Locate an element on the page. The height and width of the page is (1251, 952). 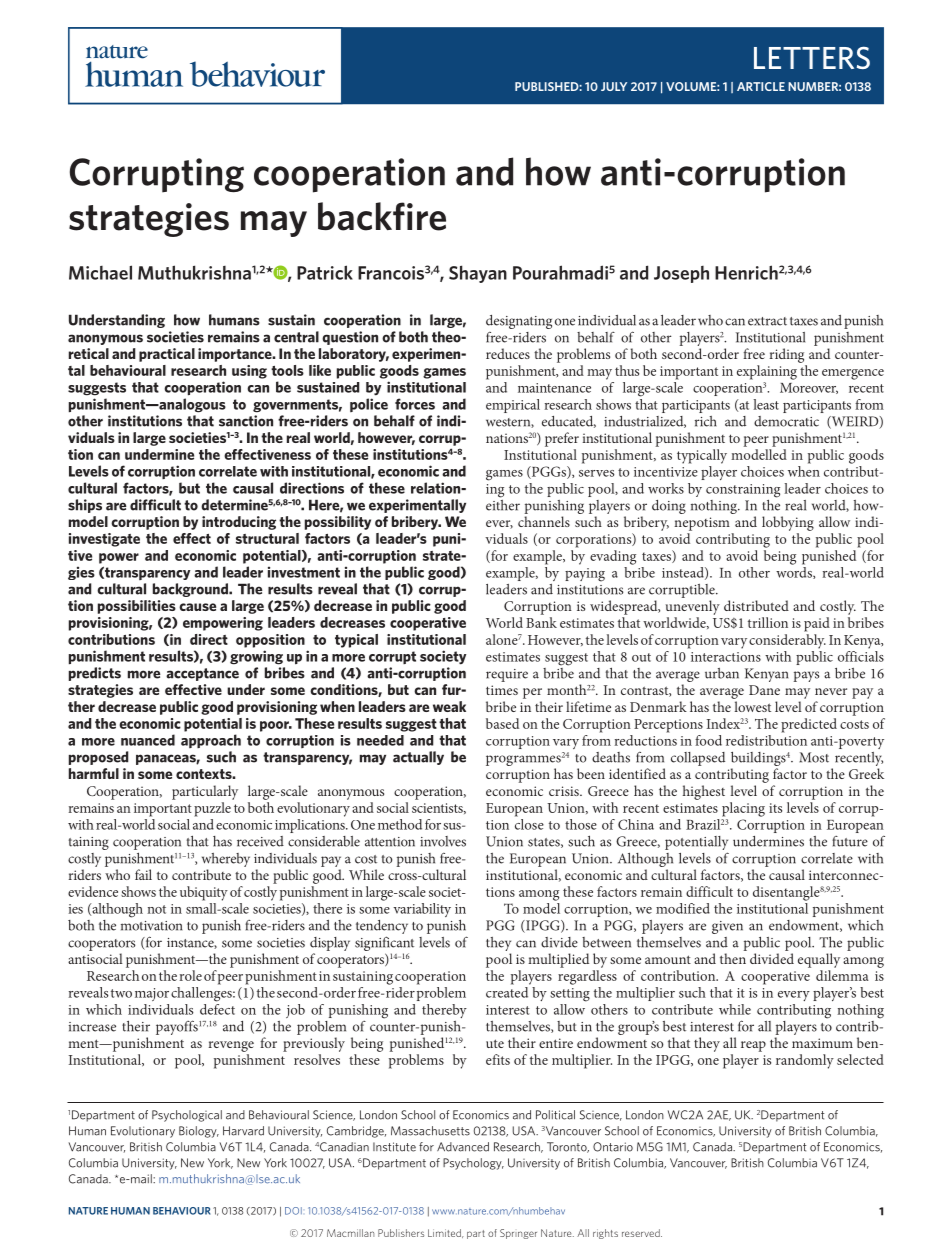
JULY is located at coordinates (614, 86).
